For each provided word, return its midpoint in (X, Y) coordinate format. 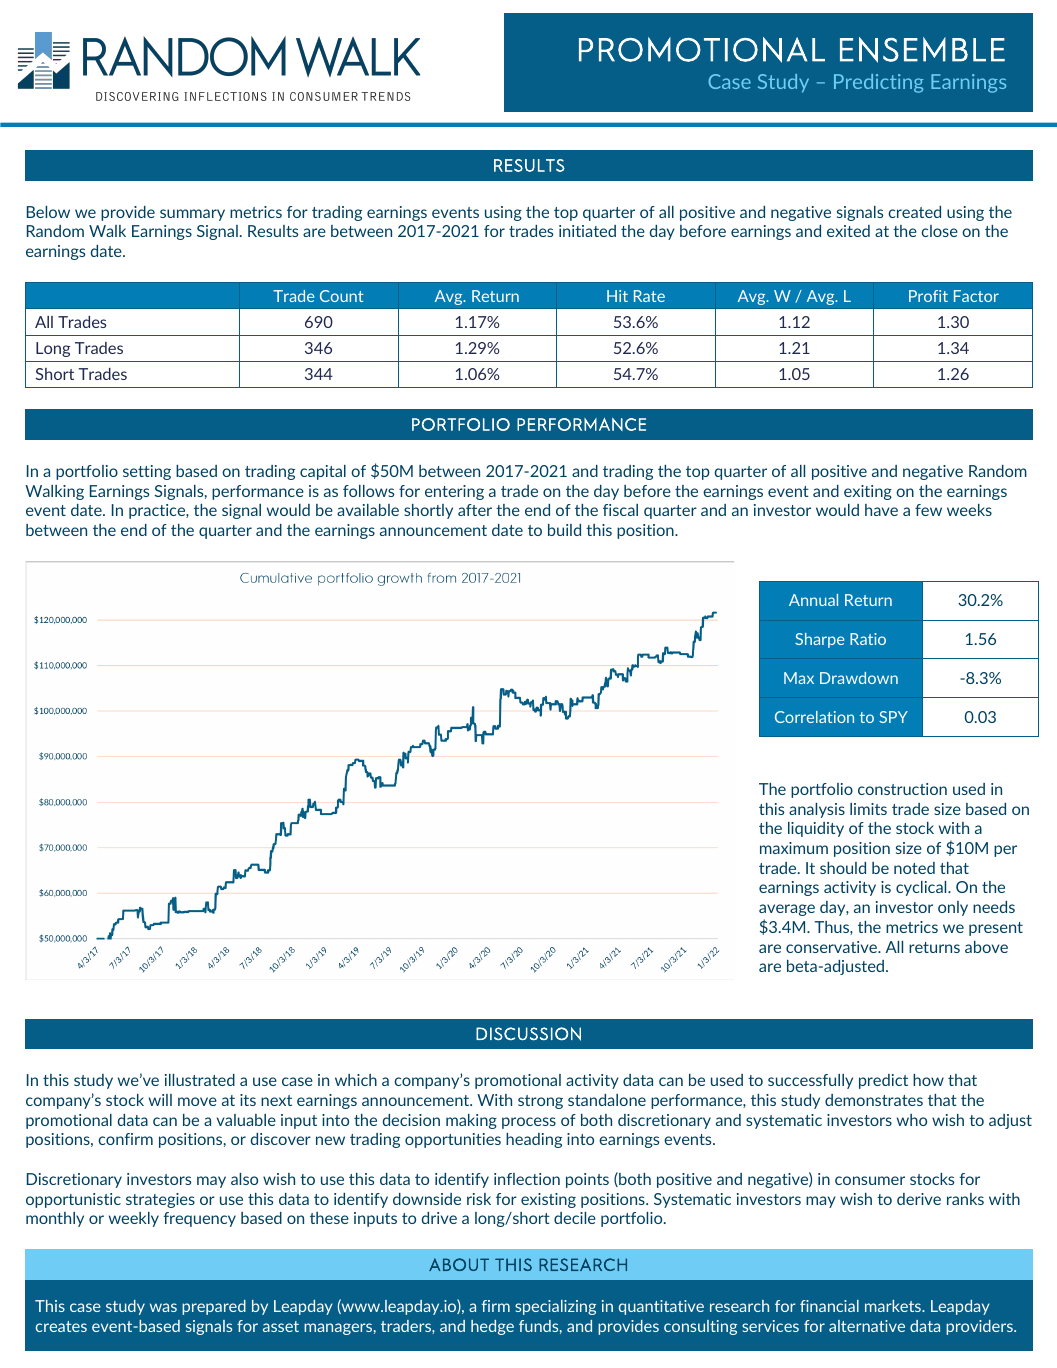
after (475, 510)
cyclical (922, 888)
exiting (868, 492)
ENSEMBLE (922, 50)
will (160, 1100)
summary (192, 215)
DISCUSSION (528, 1034)
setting (147, 472)
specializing (555, 1307)
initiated (587, 231)
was (163, 1307)
